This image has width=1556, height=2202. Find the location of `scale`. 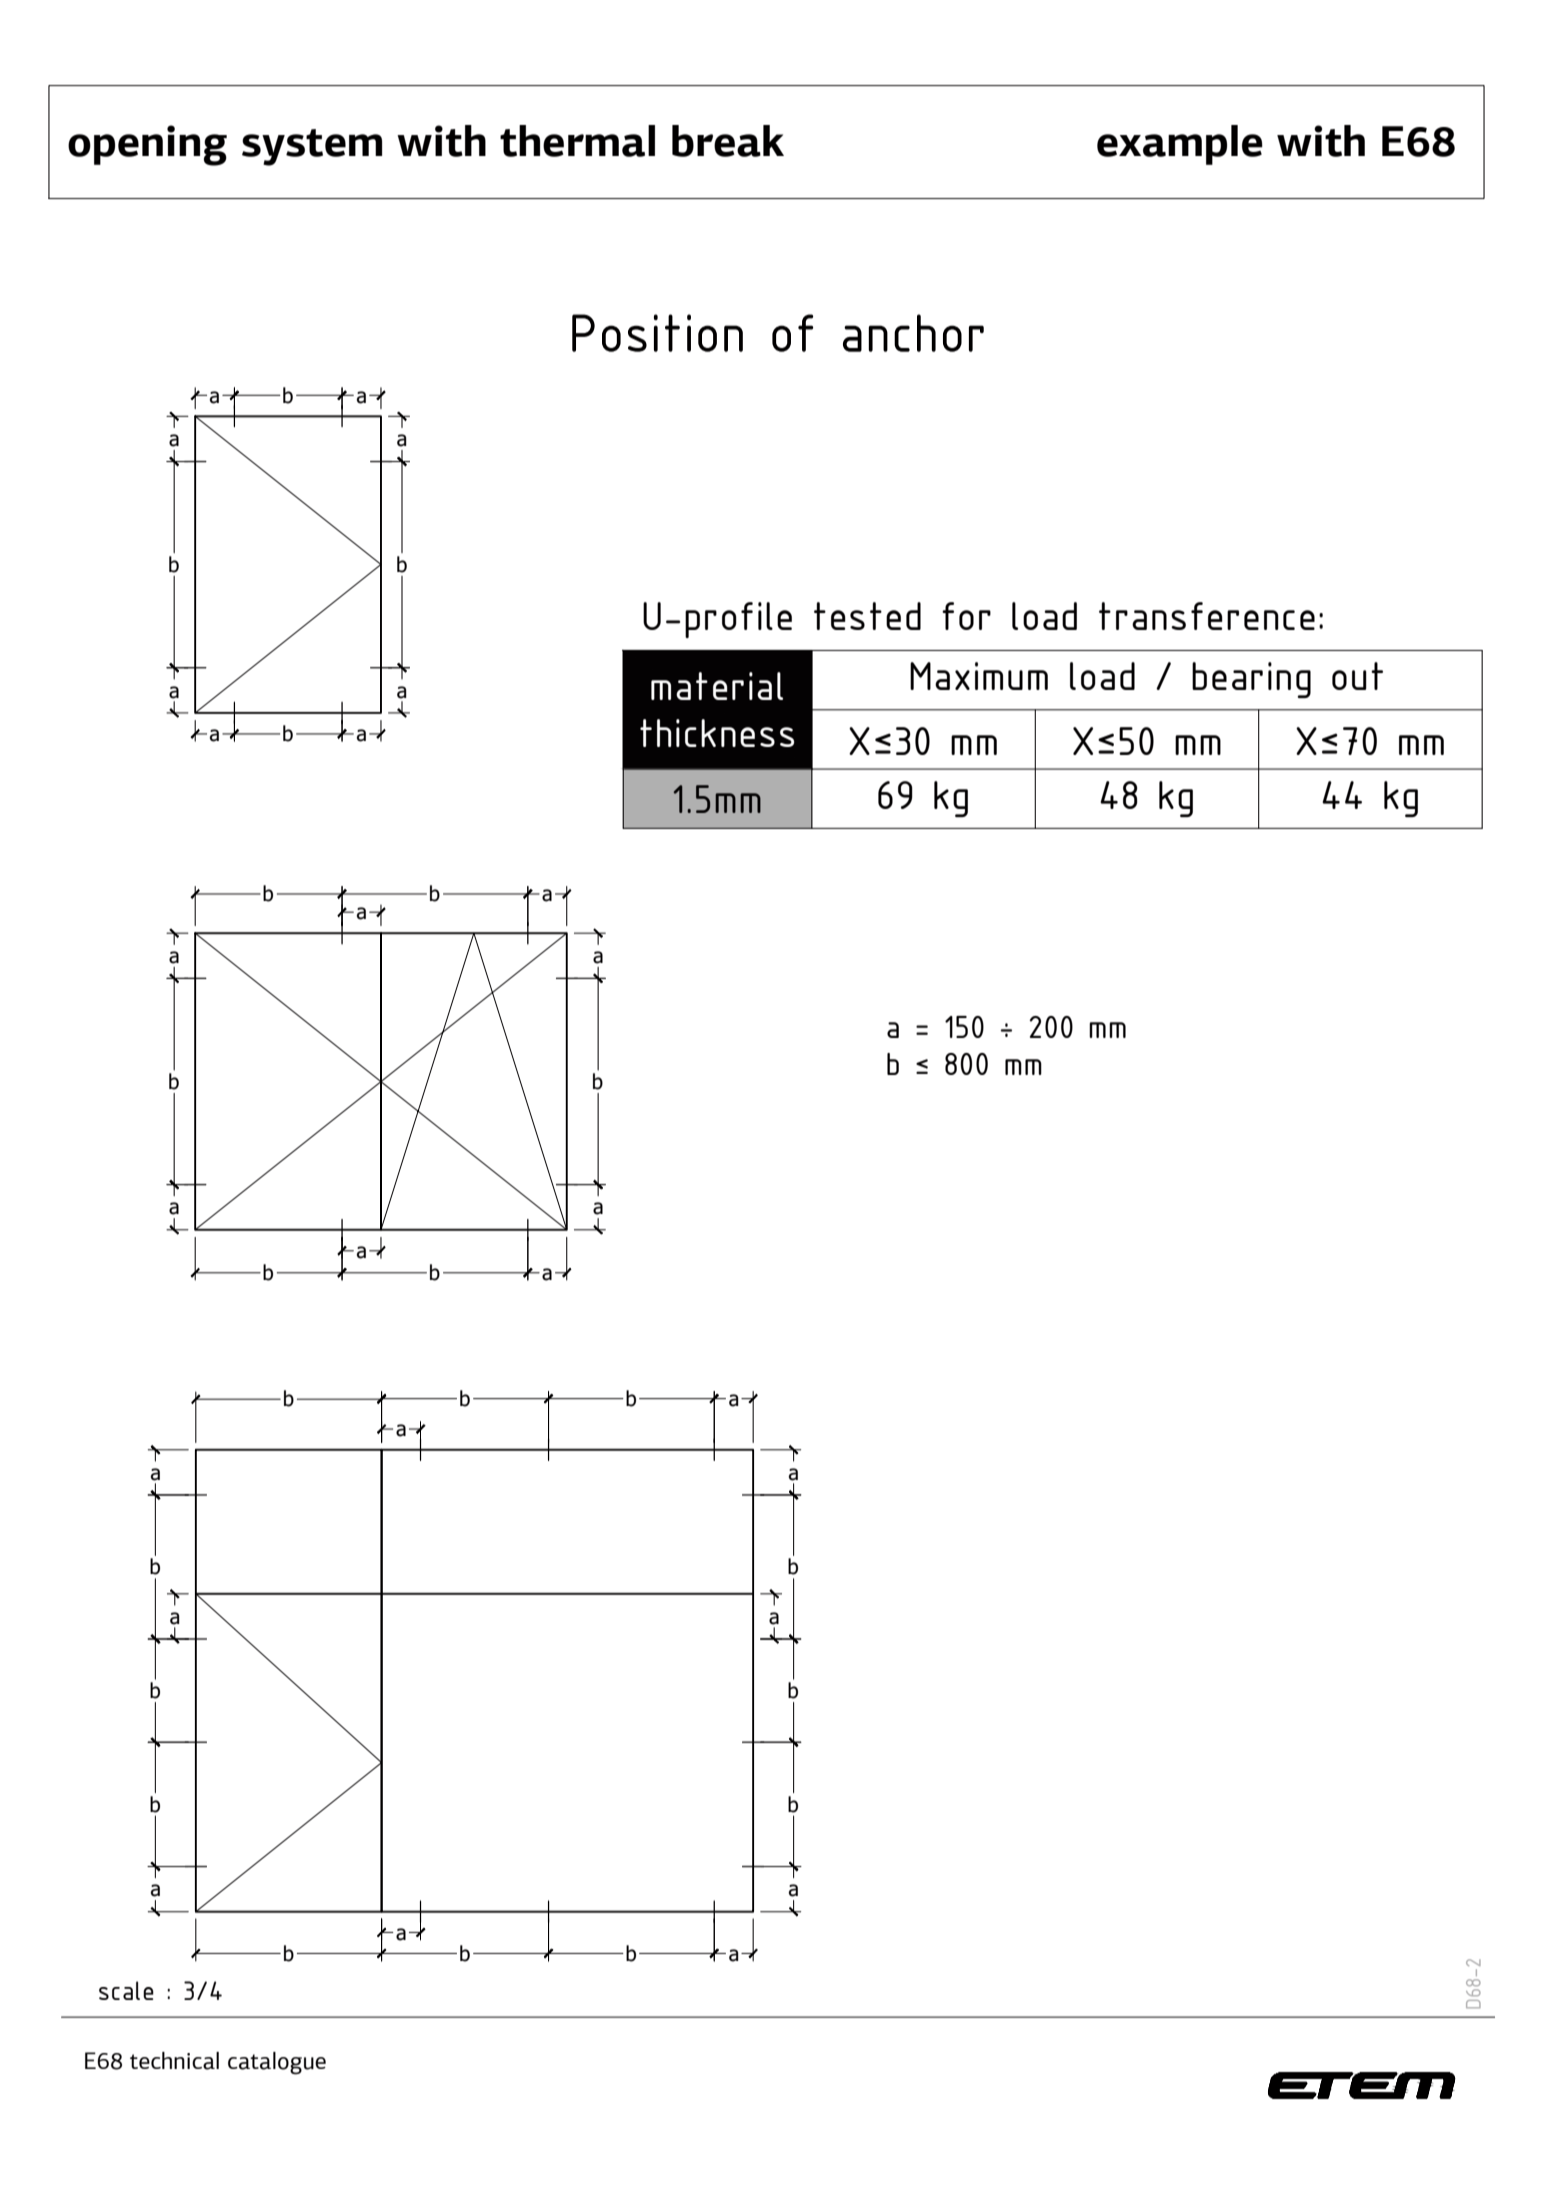

scale is located at coordinates (126, 1990).
